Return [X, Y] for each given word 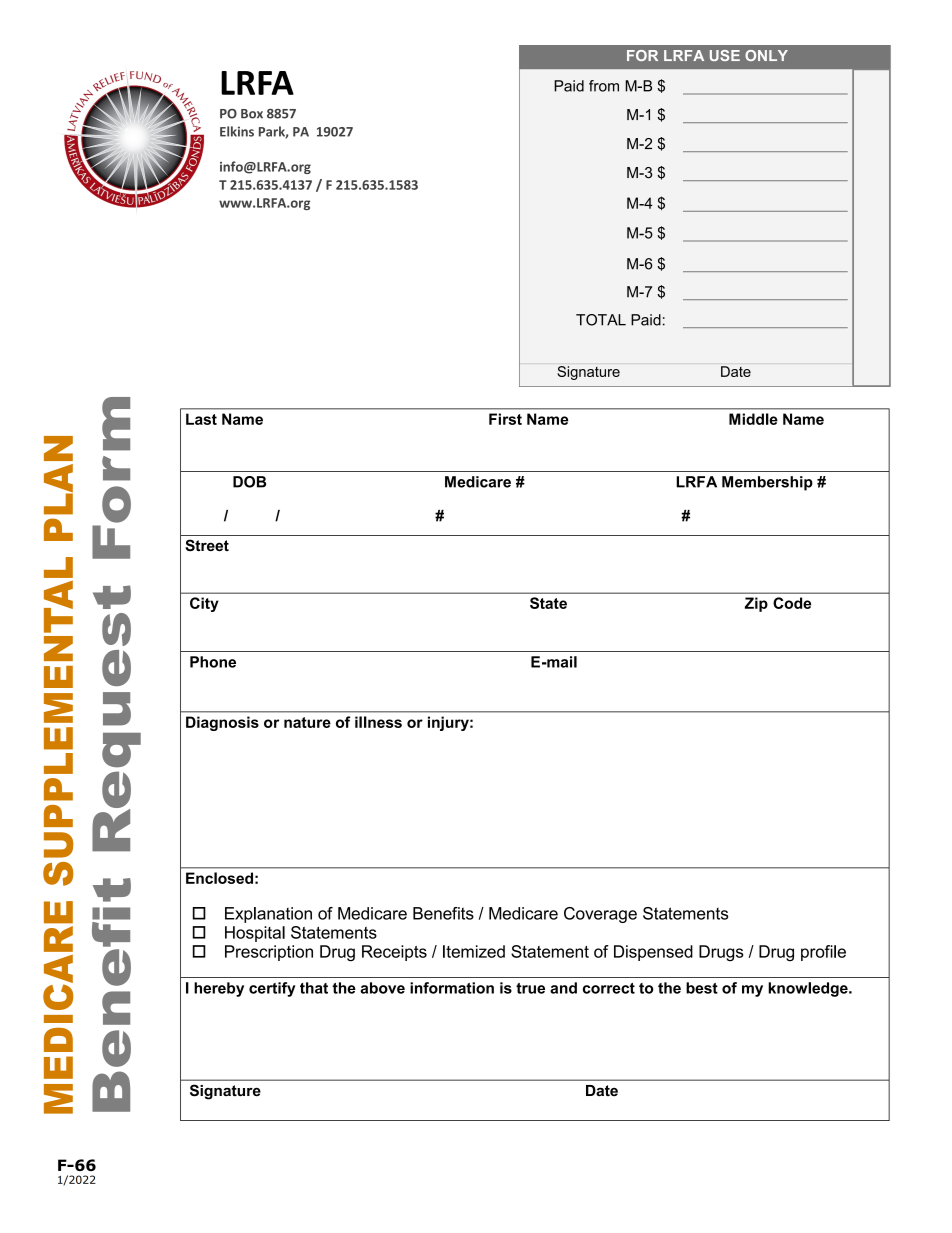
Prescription [269, 953]
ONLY [766, 55]
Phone [213, 662]
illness [378, 722]
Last [201, 419]
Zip [756, 604]
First [505, 419]
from [604, 86]
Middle [753, 419]
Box [252, 114]
